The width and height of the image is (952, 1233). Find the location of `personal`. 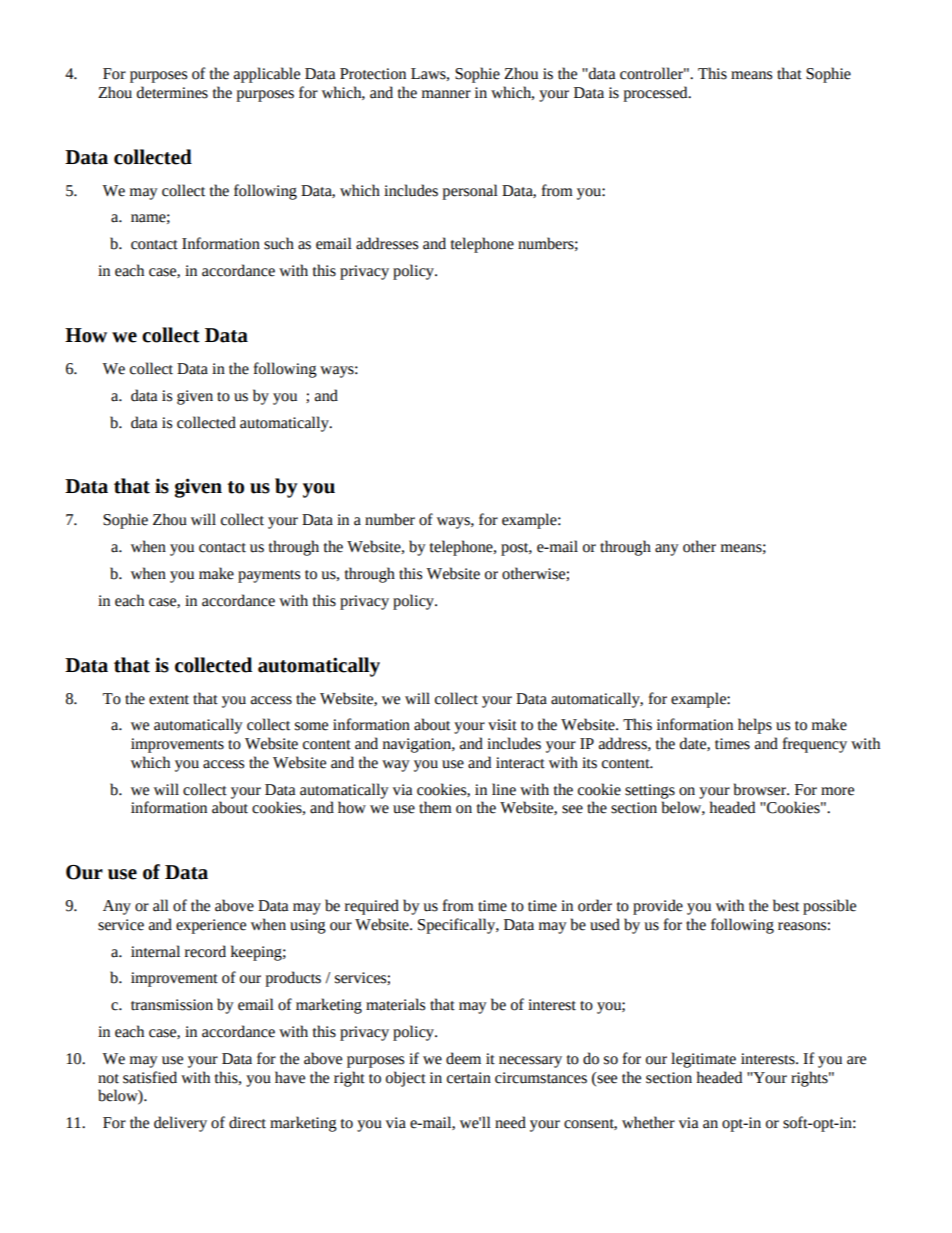

personal is located at coordinates (470, 192).
